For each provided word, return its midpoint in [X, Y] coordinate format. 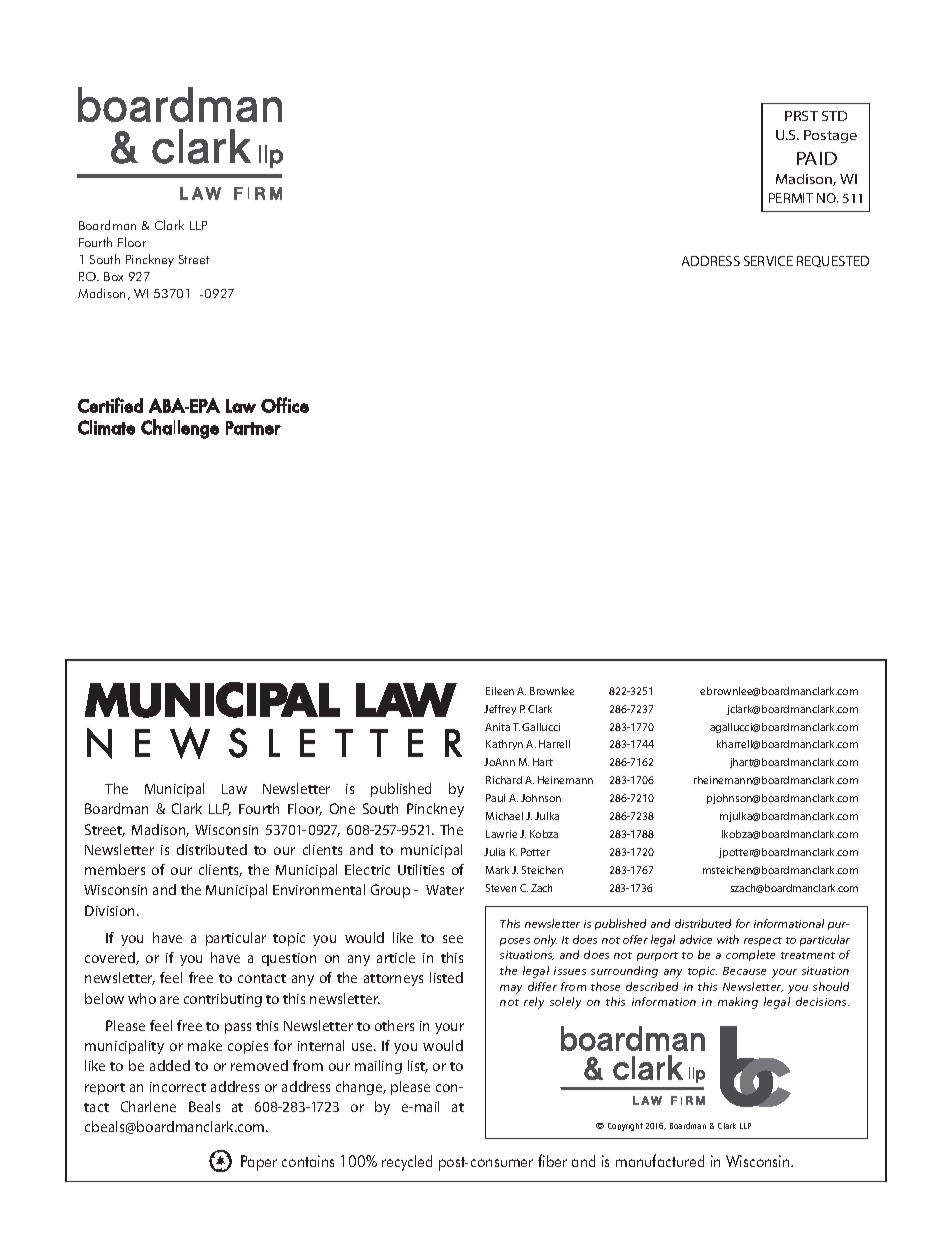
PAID [817, 158]
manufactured [660, 1160]
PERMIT [791, 198]
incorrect [178, 1087]
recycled [407, 1163]
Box [113, 276]
